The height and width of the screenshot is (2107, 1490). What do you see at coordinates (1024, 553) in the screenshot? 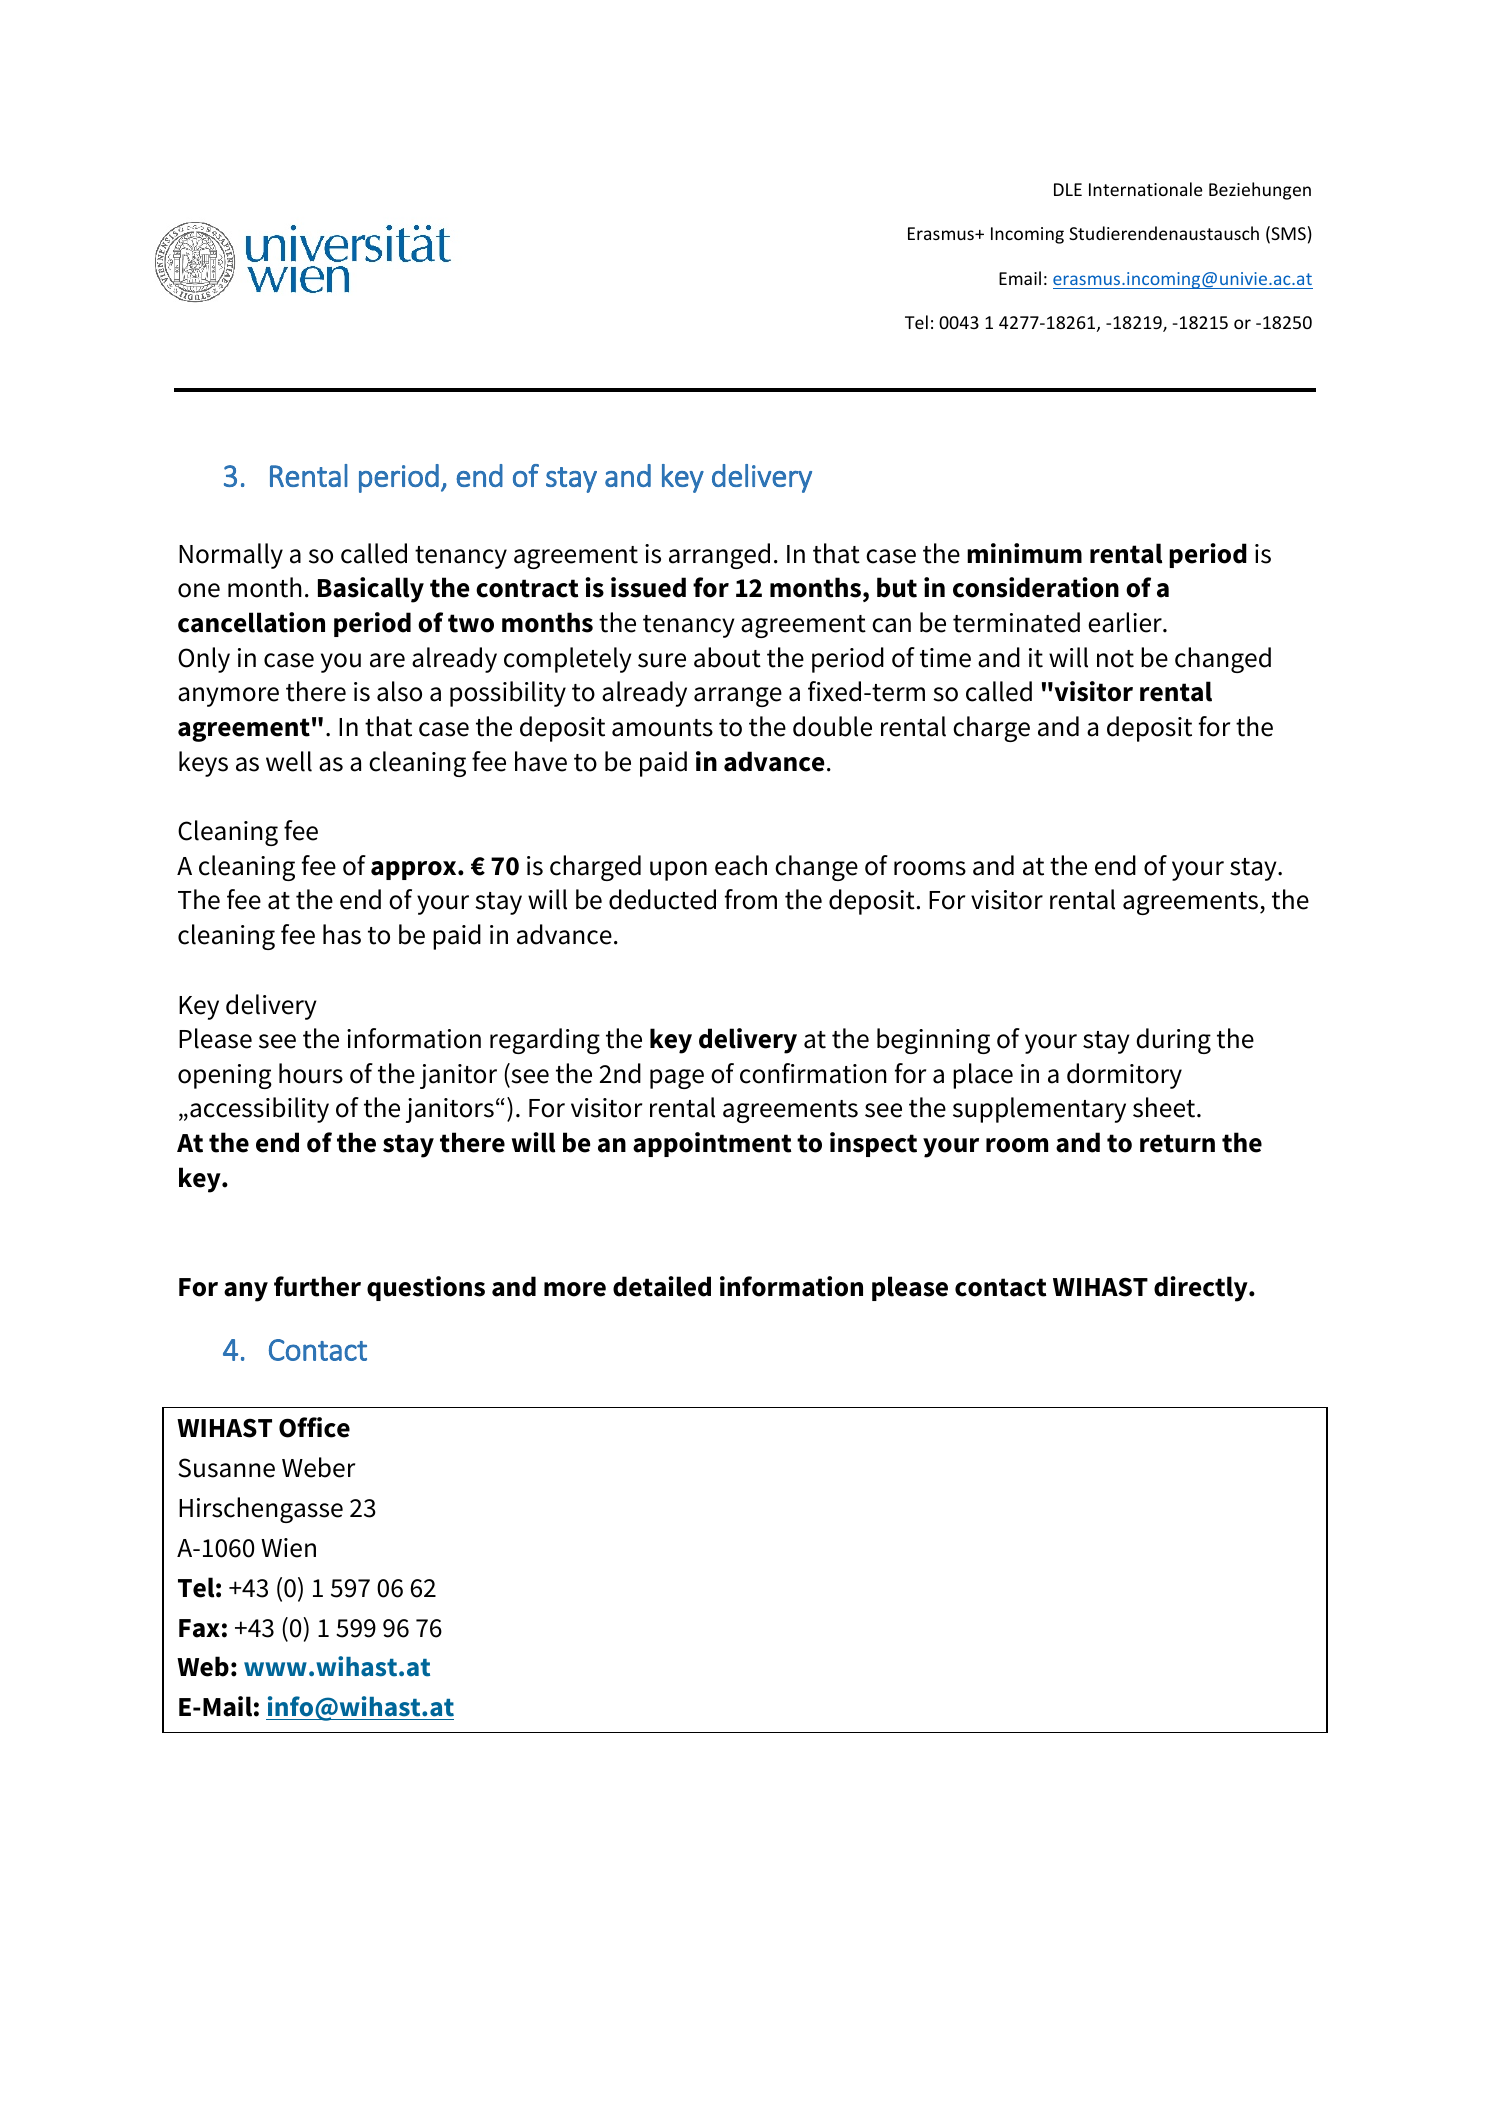
I see `minimum` at bounding box center [1024, 553].
